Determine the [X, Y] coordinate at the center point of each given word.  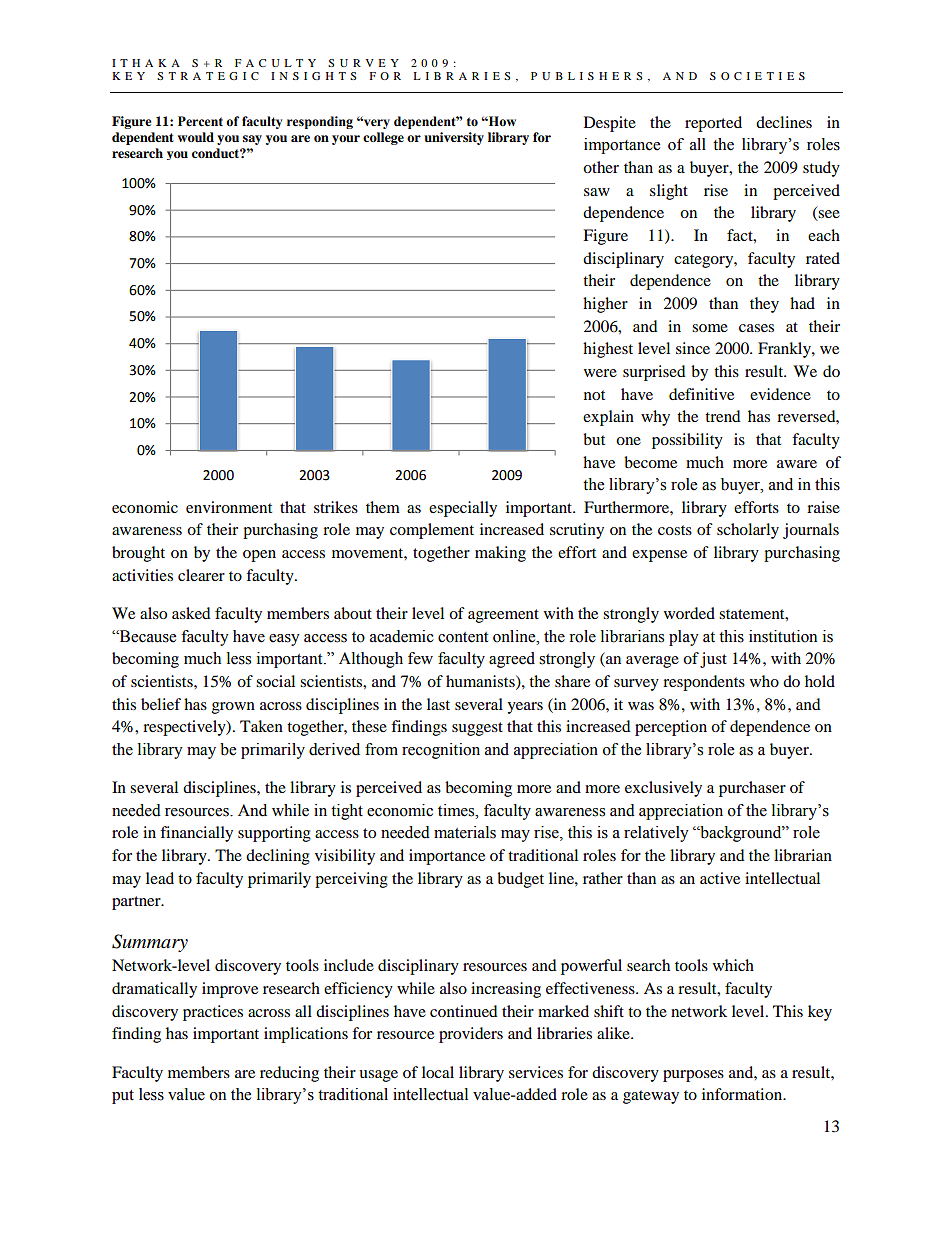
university [454, 138]
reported [713, 124]
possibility [687, 441]
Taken [261, 726]
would [196, 137]
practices [213, 1013]
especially [463, 509]
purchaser [752, 789]
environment [229, 507]
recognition [441, 751]
